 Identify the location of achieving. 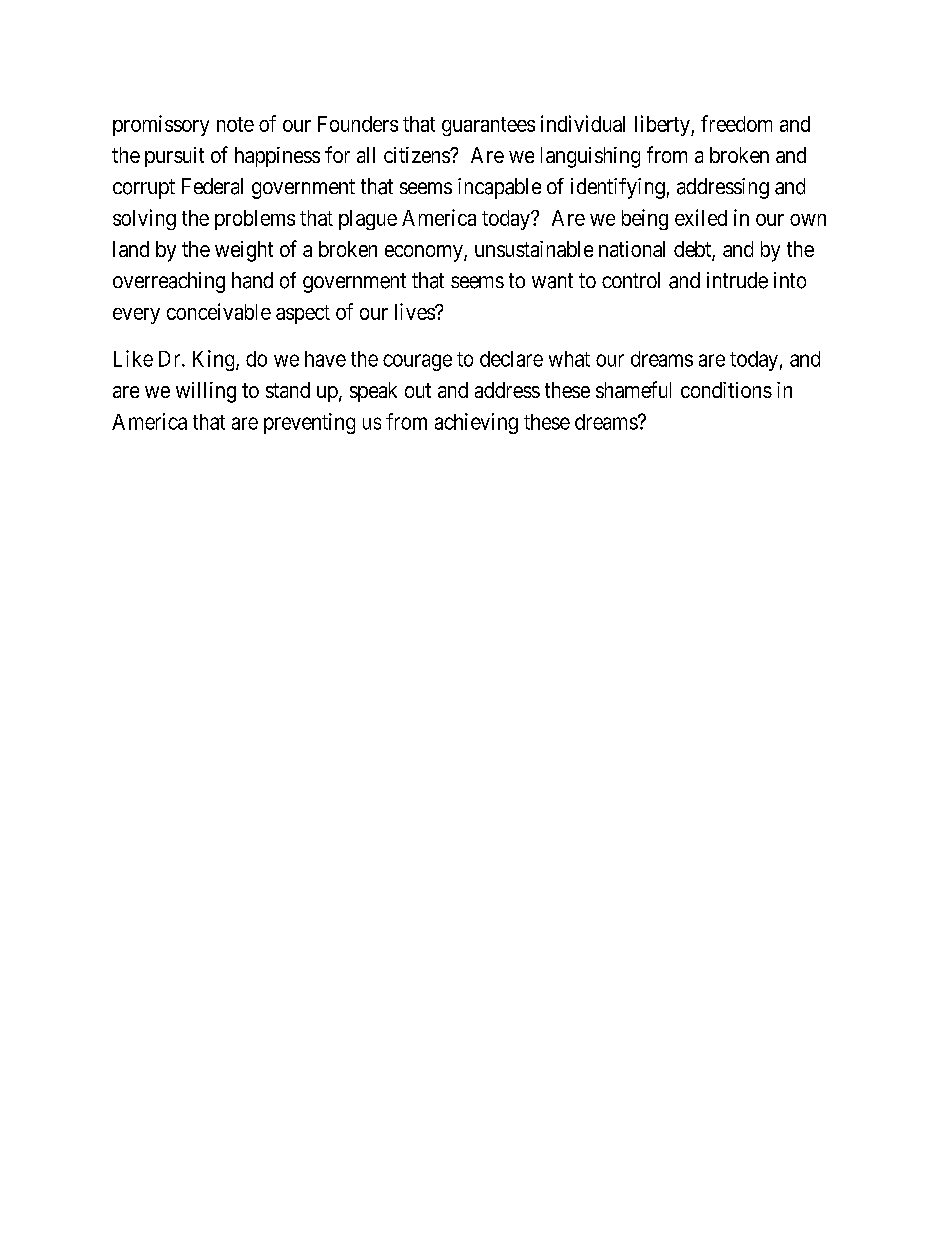
(476, 423).
